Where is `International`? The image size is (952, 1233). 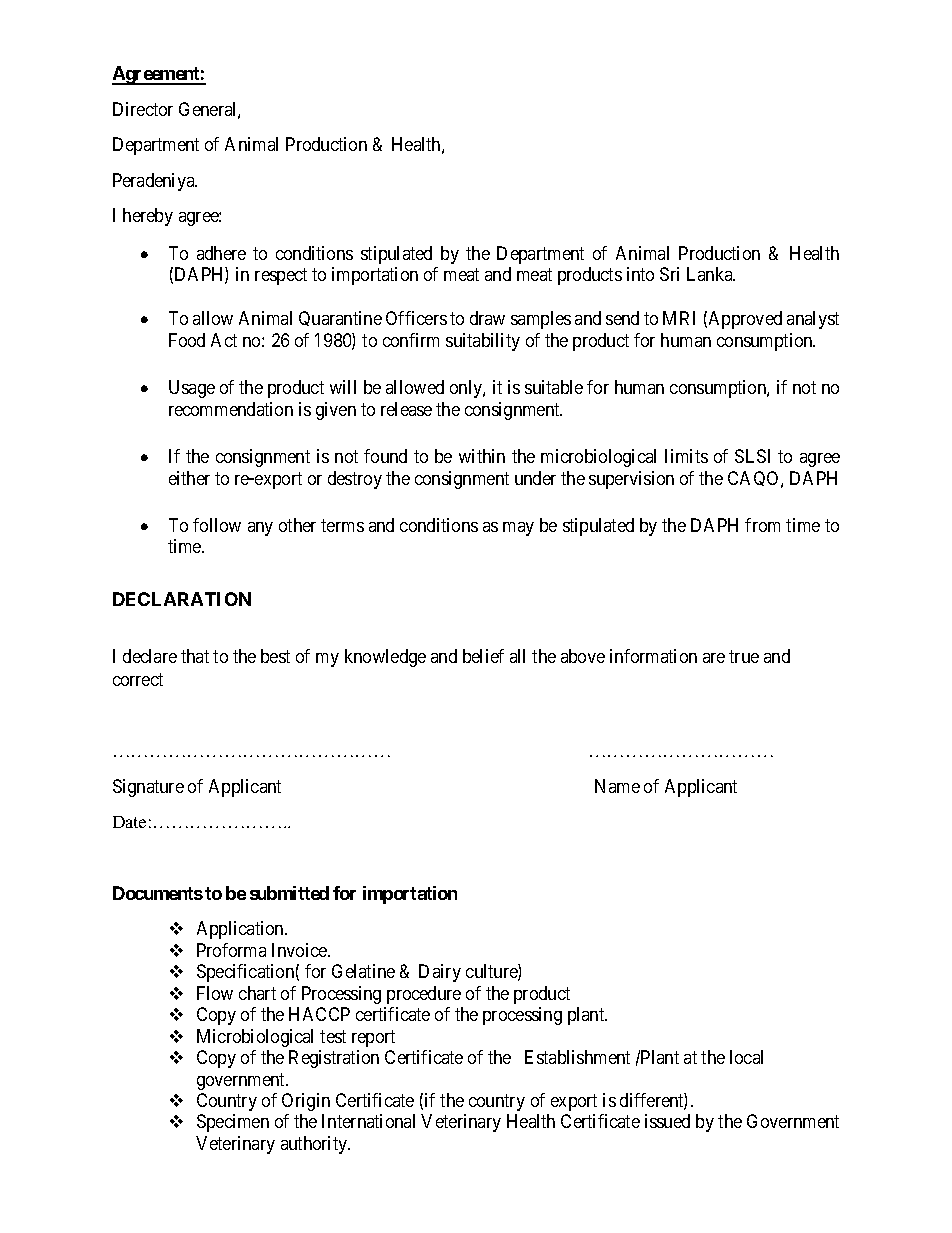 International is located at coordinates (368, 1121).
